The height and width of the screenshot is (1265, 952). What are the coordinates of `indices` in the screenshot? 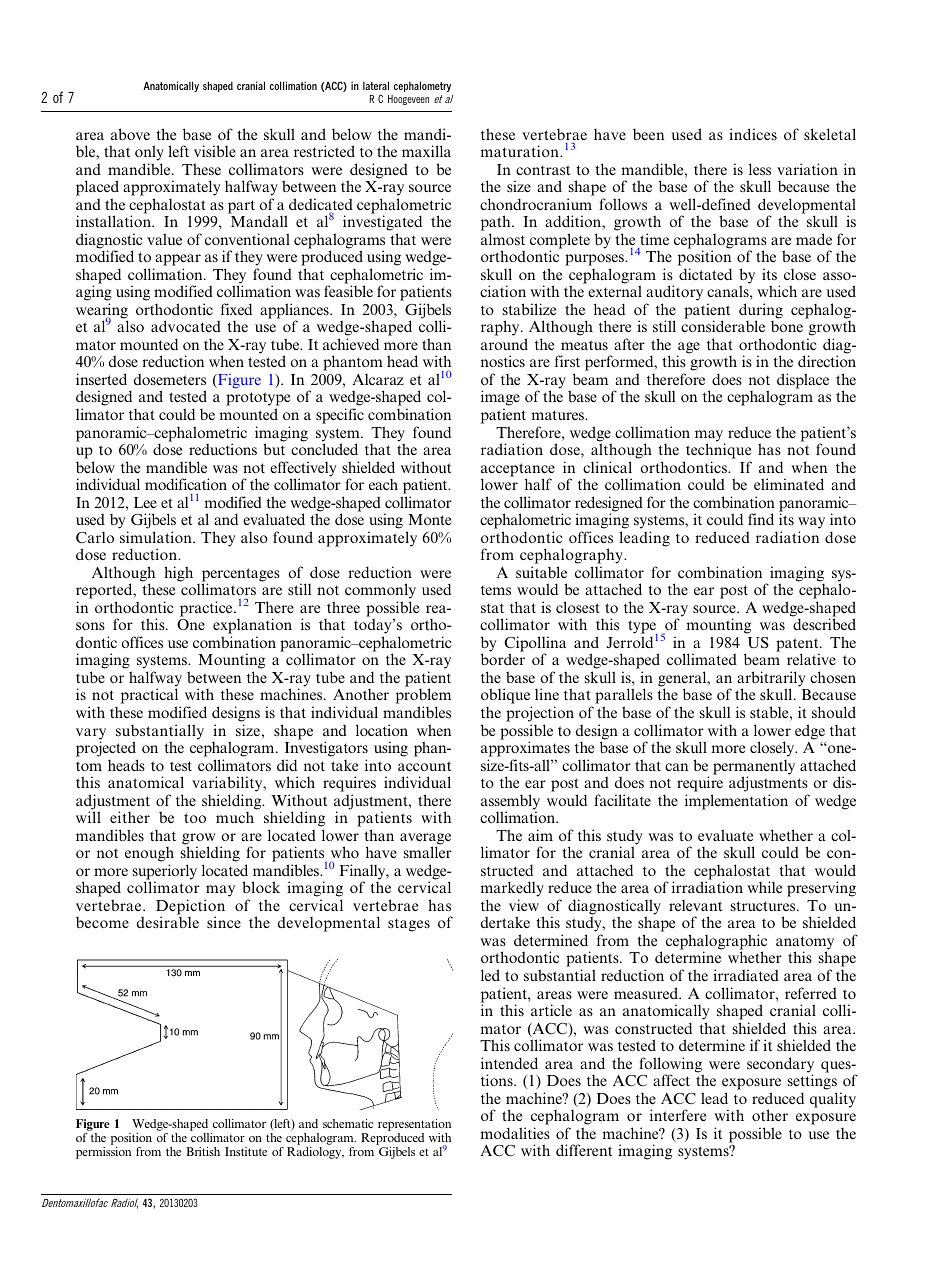 It's located at (753, 134).
